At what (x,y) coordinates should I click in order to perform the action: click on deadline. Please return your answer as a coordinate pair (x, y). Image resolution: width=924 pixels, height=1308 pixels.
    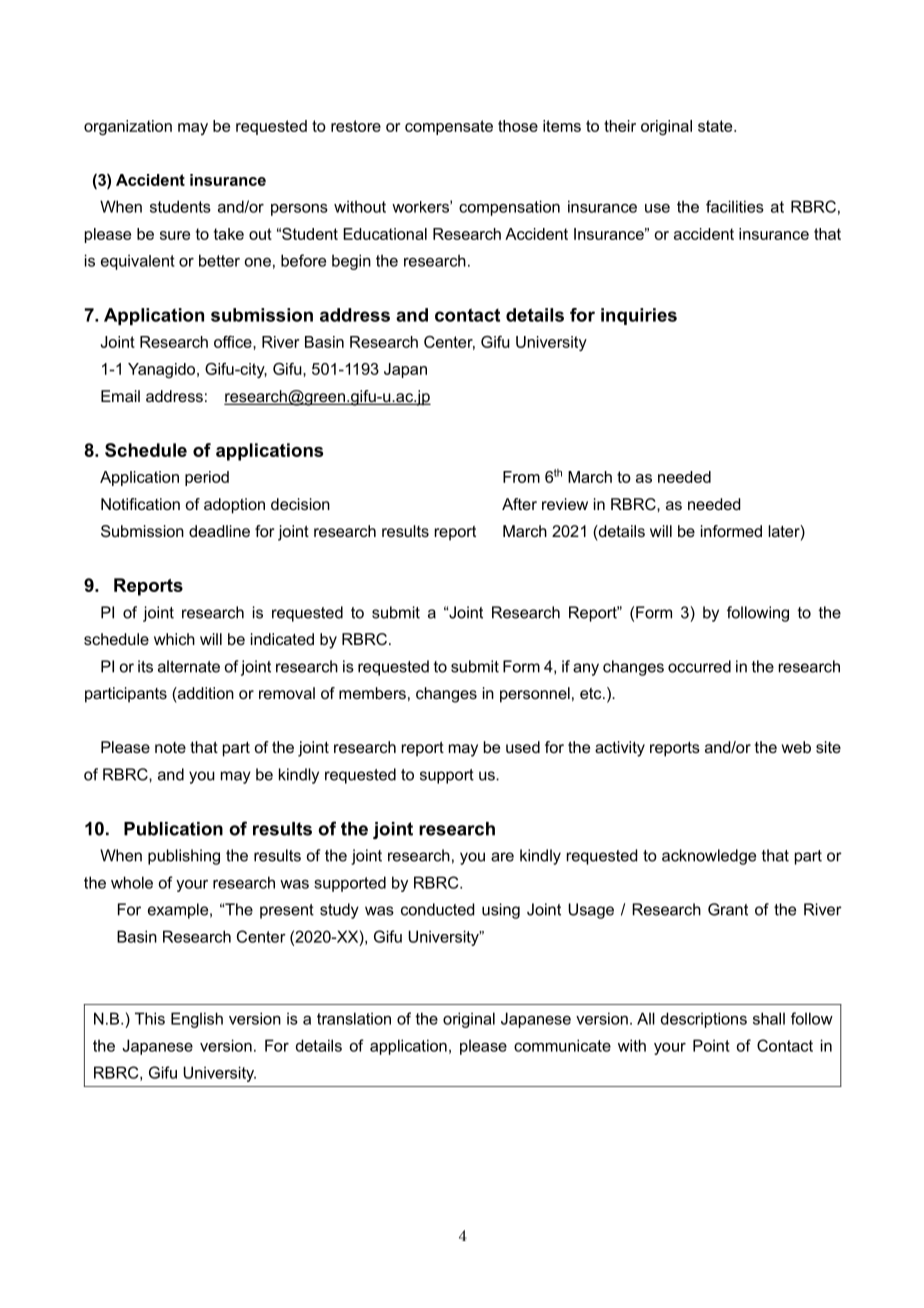
    Looking at the image, I should click on (219, 531).
